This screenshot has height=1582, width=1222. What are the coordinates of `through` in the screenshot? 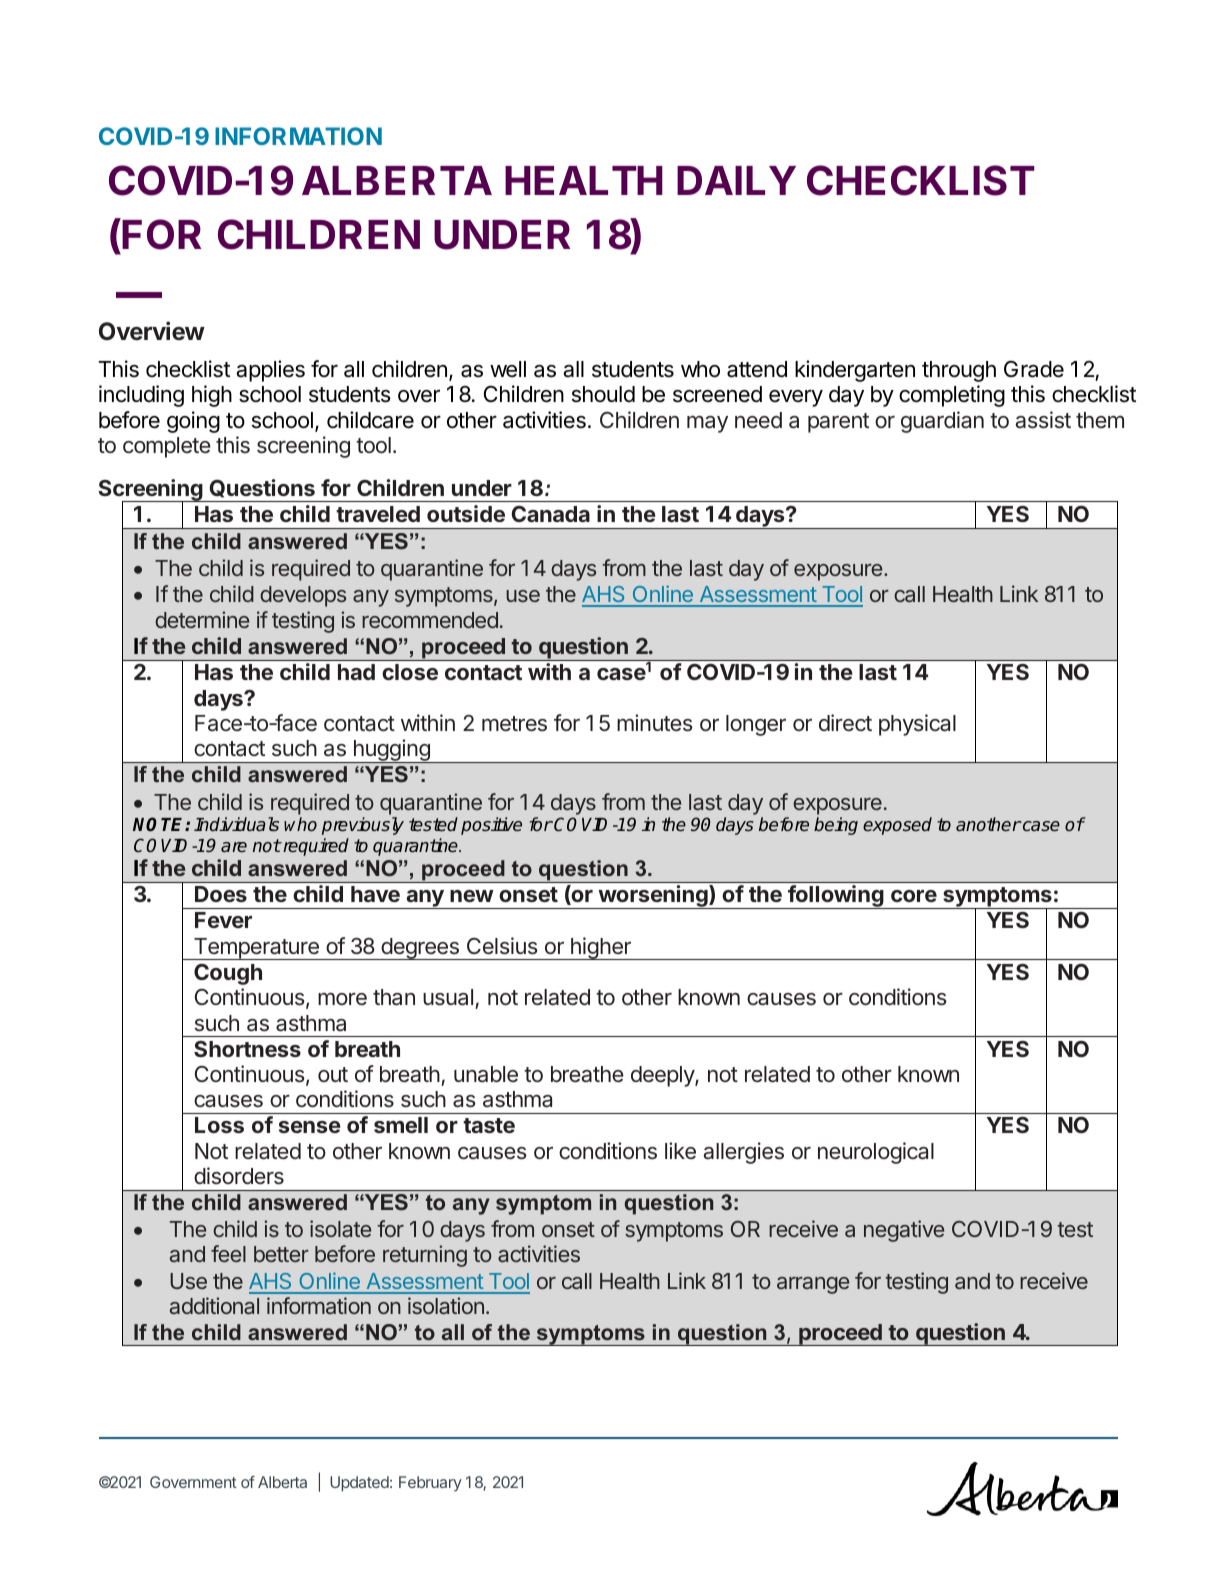 It's located at (959, 371).
